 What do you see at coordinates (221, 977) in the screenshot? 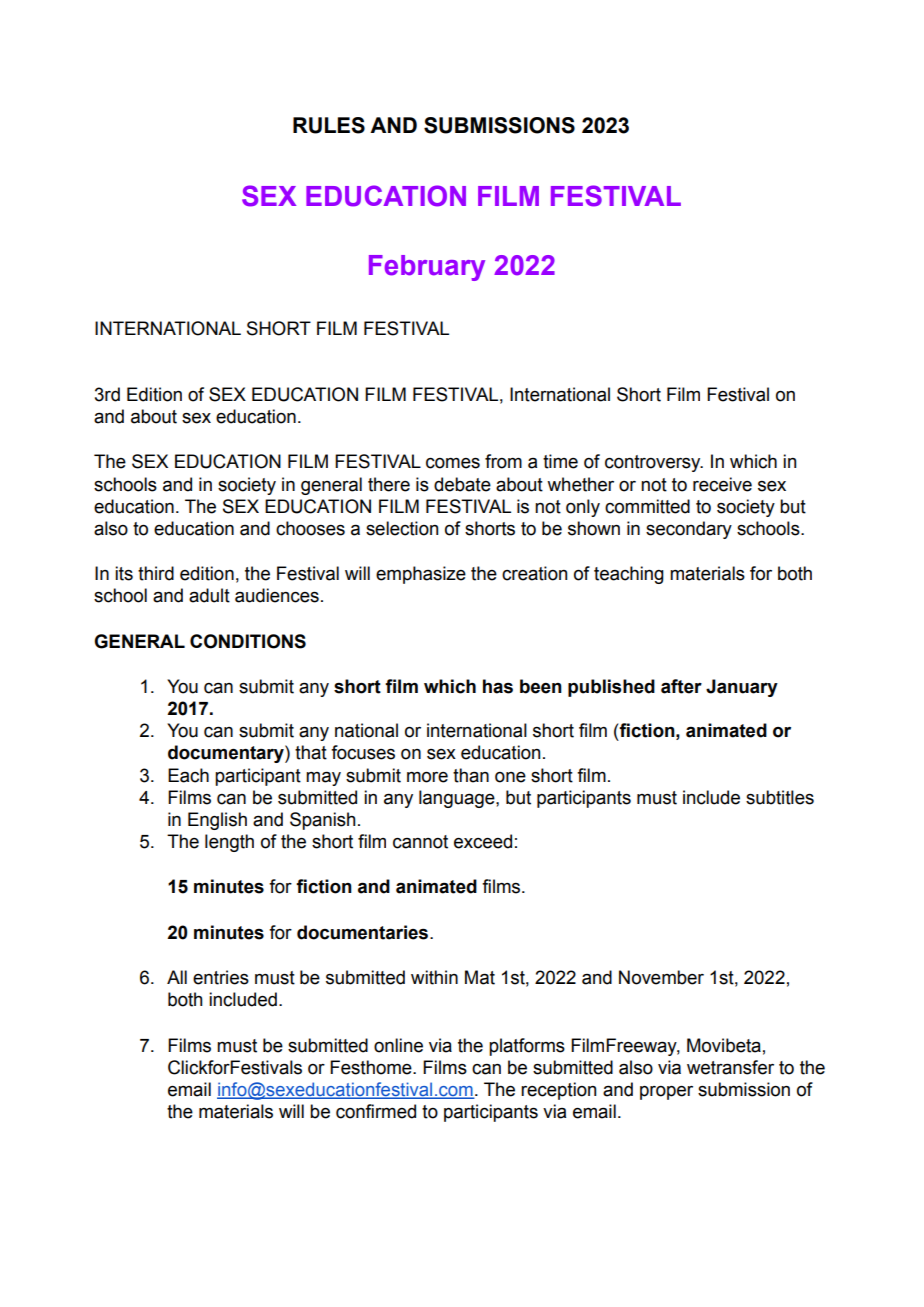
I see `entries` at bounding box center [221, 977].
